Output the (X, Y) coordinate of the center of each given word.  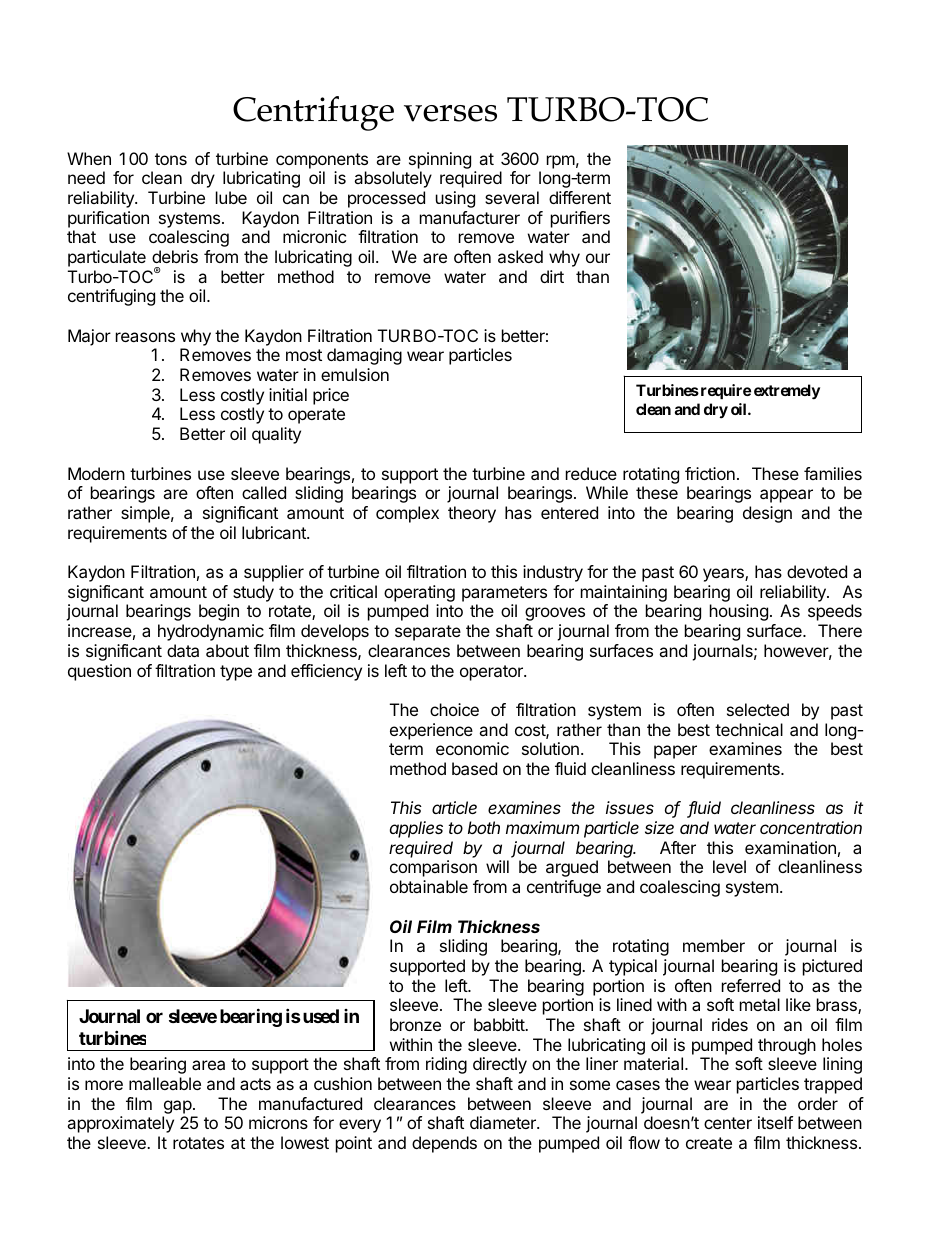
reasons (145, 337)
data (183, 650)
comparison (433, 868)
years (724, 575)
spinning (440, 160)
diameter (504, 1122)
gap (178, 1107)
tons (171, 159)
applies (416, 829)
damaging (364, 356)
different (580, 197)
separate (428, 633)
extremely (787, 392)
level (729, 866)
